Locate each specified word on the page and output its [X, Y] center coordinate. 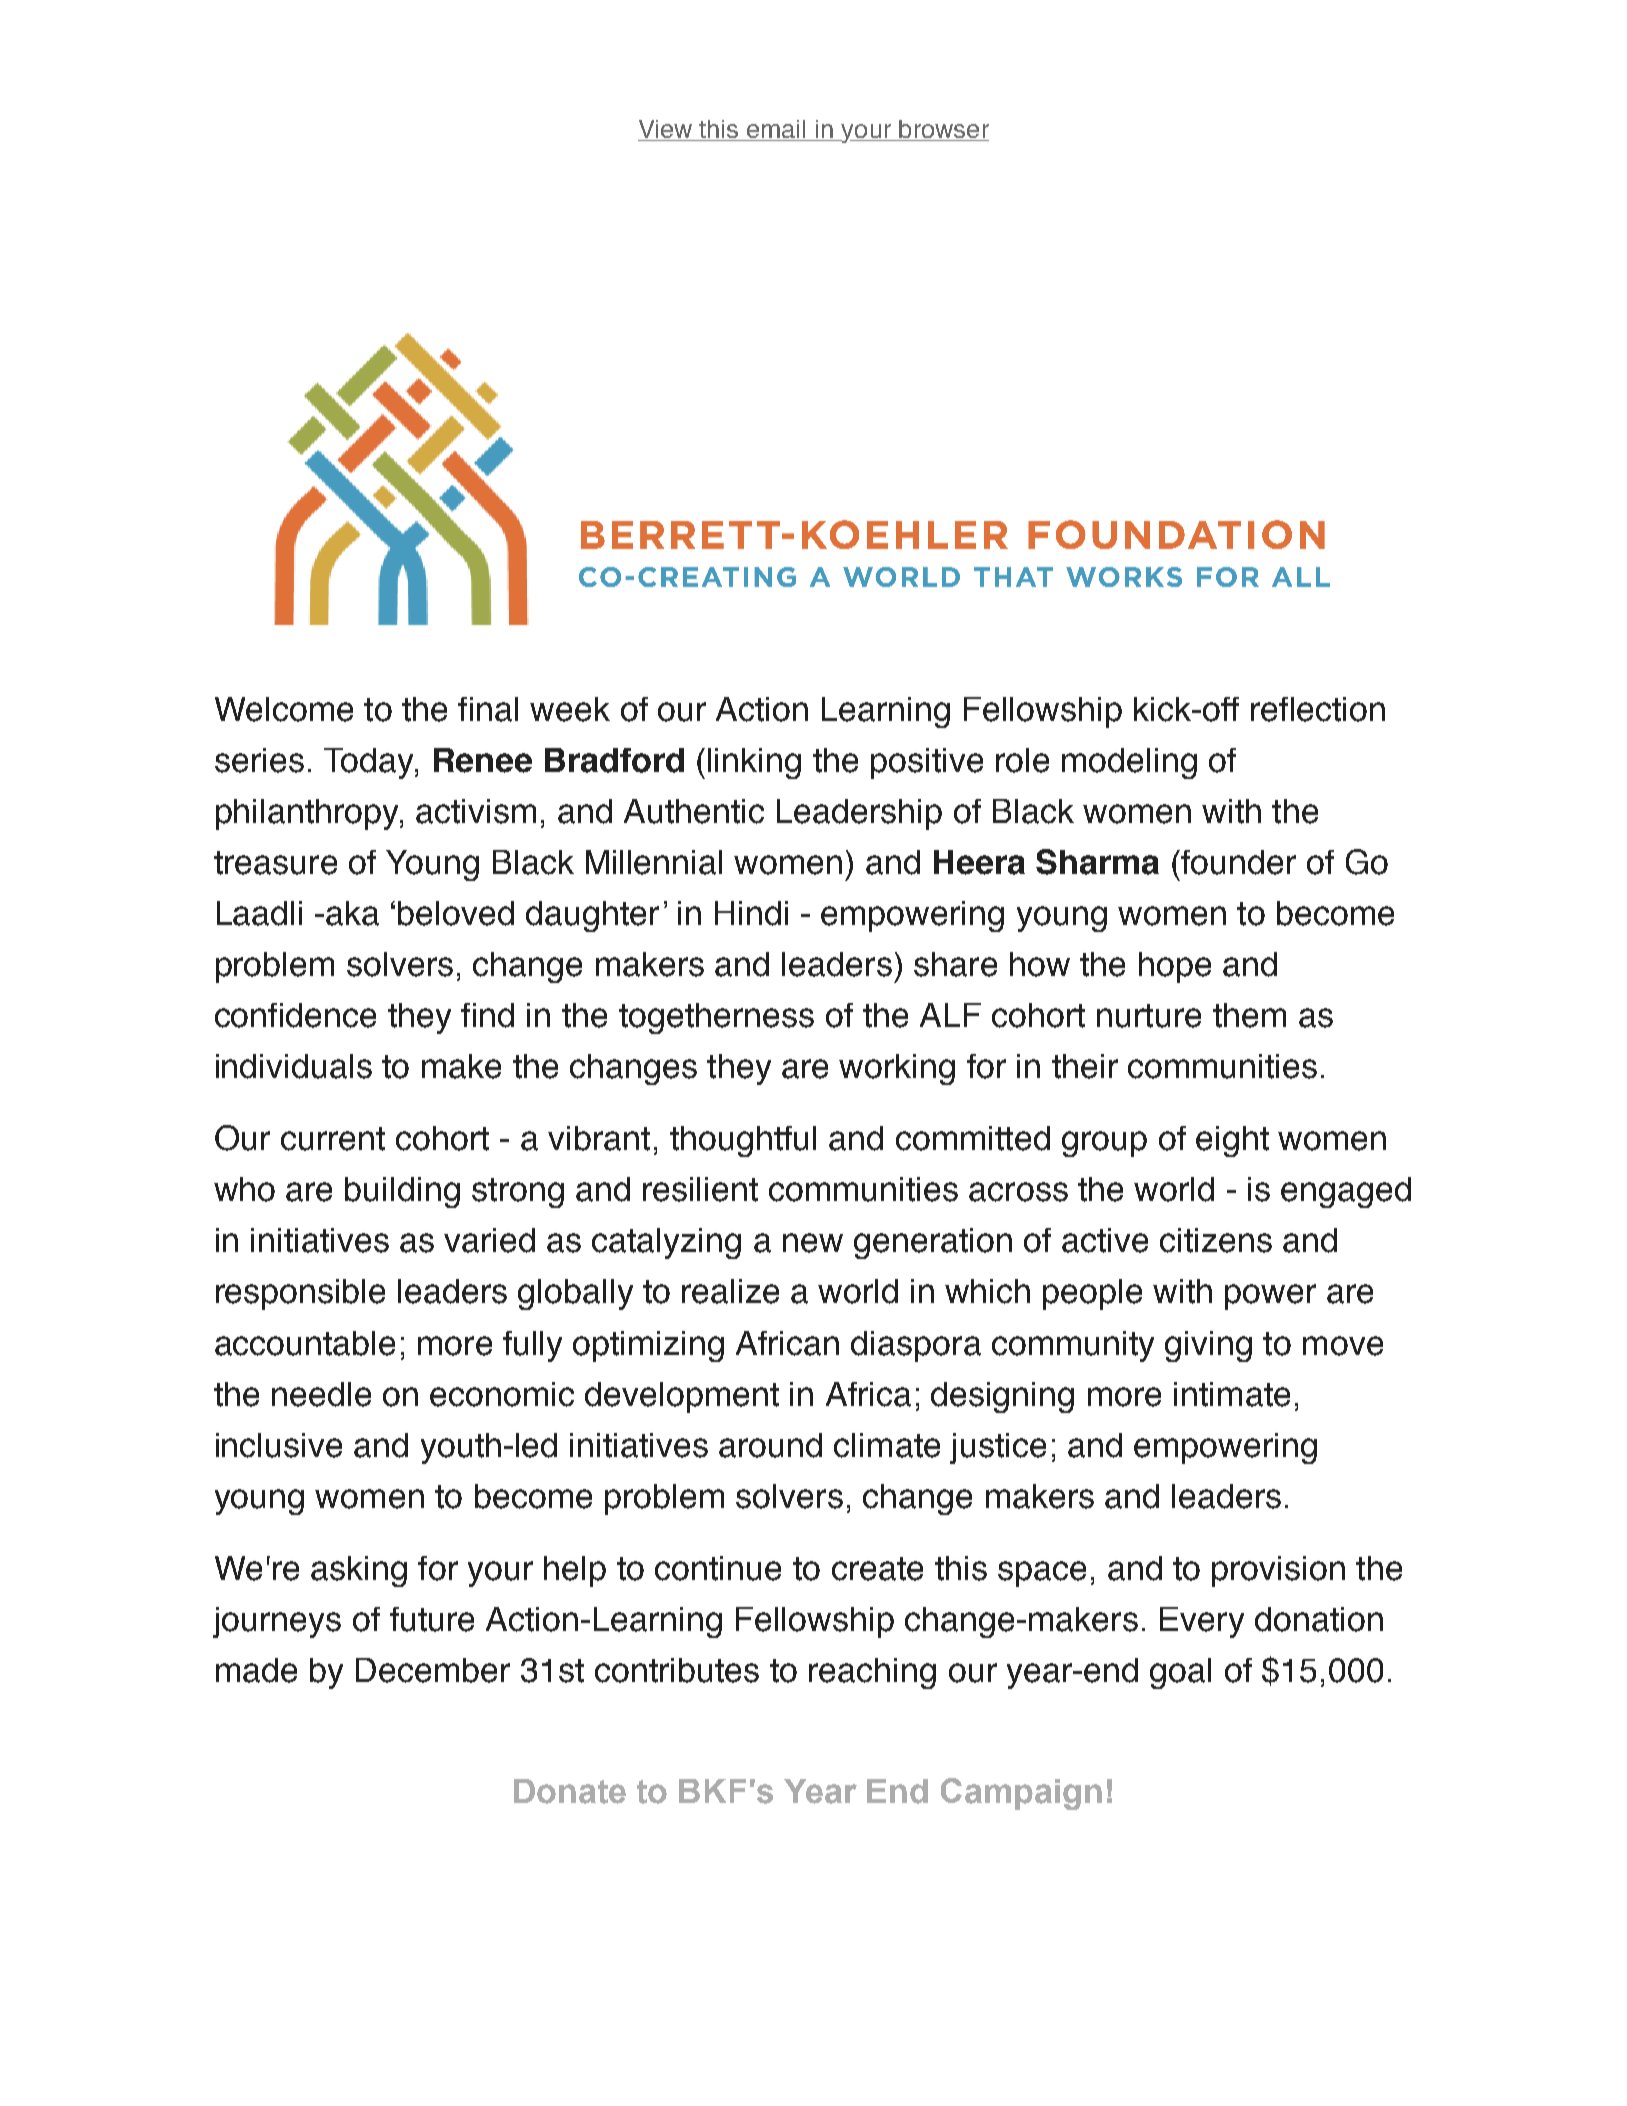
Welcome [284, 709]
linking [754, 763]
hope [1175, 967]
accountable [305, 1343]
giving [1208, 1346]
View [666, 130]
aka [352, 913]
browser [943, 130]
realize [730, 1291]
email [776, 130]
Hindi [751, 913]
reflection [1318, 709]
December [433, 1670]
